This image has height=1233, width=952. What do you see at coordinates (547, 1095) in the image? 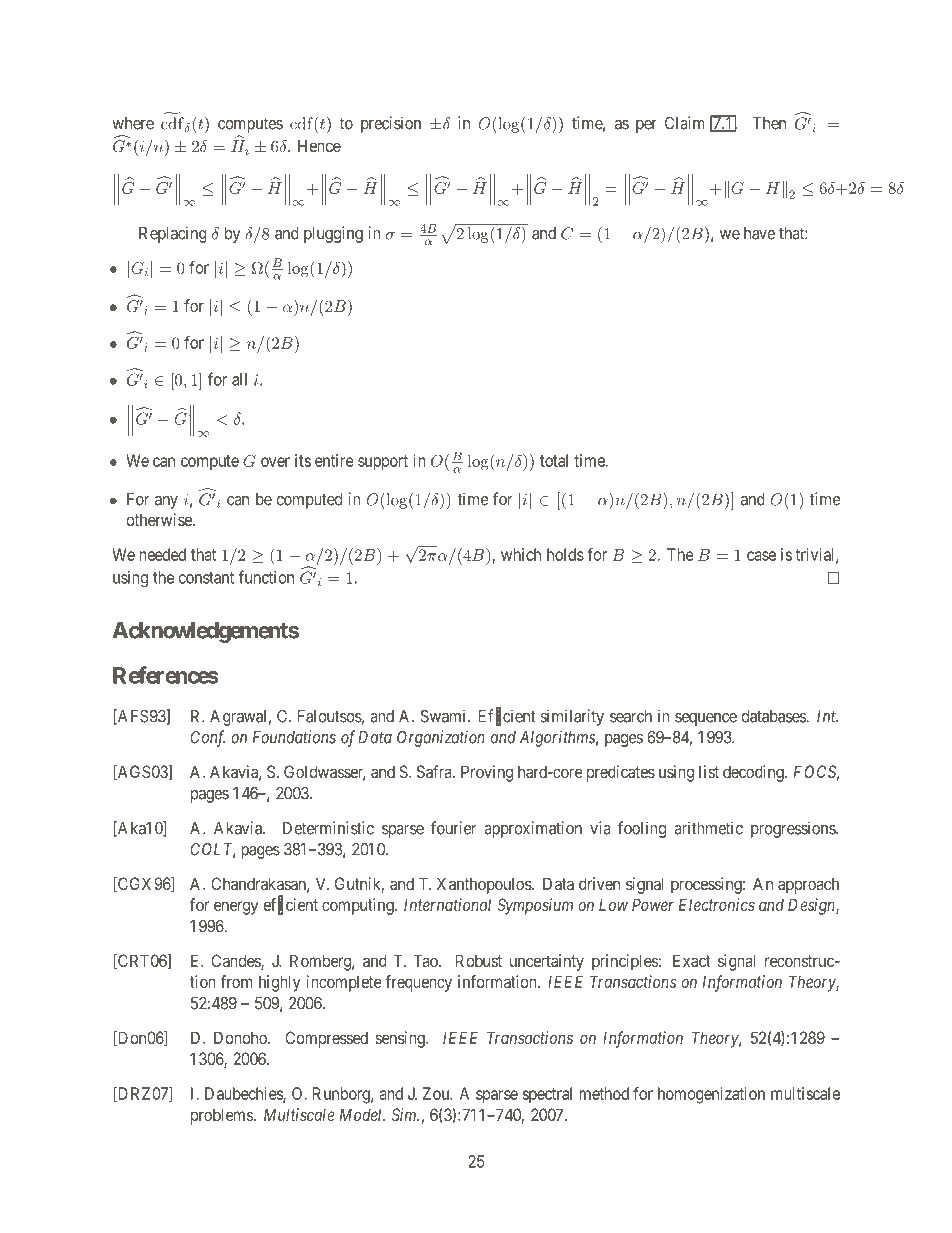
I see `spectral` at bounding box center [547, 1095].
